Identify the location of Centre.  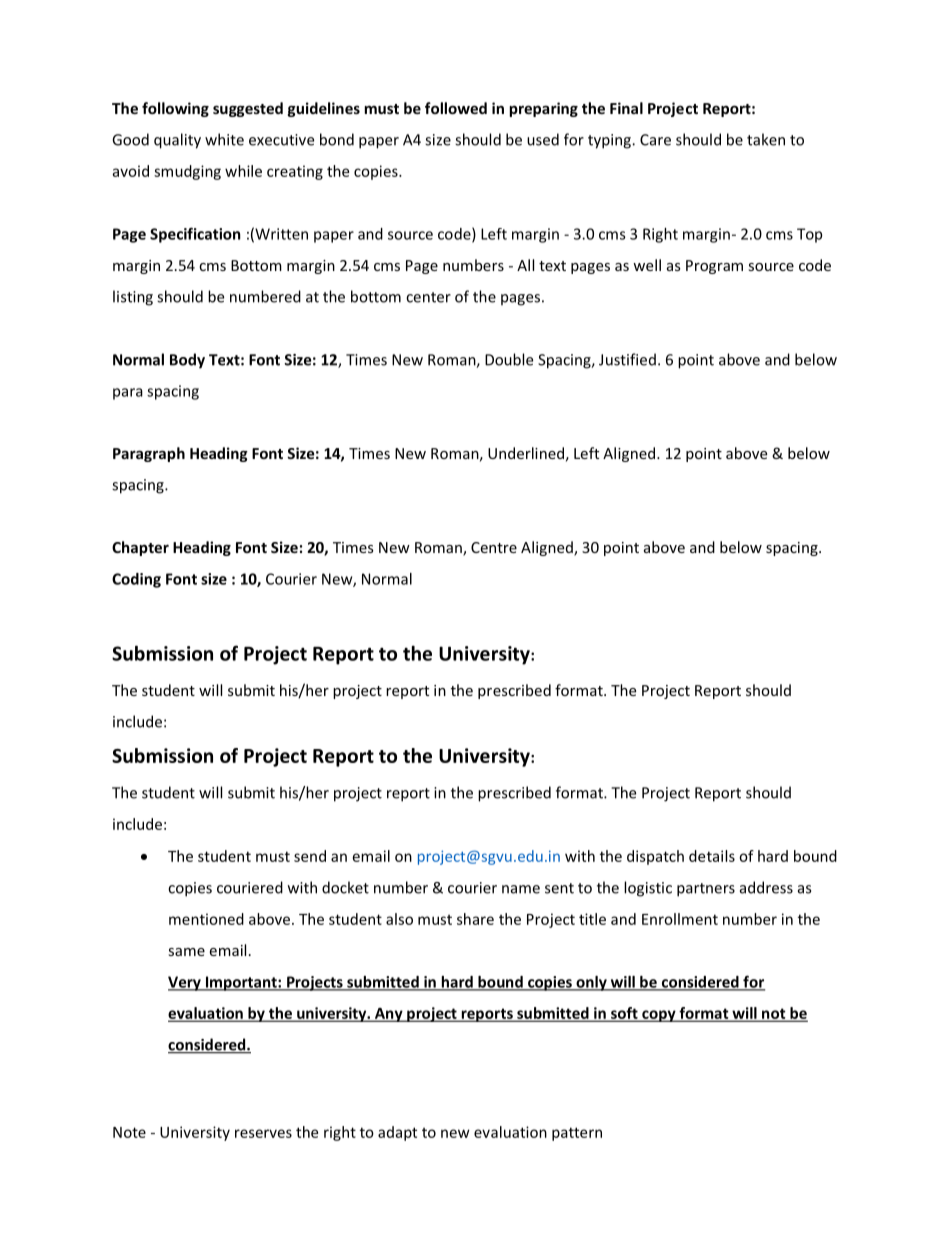
(494, 547).
